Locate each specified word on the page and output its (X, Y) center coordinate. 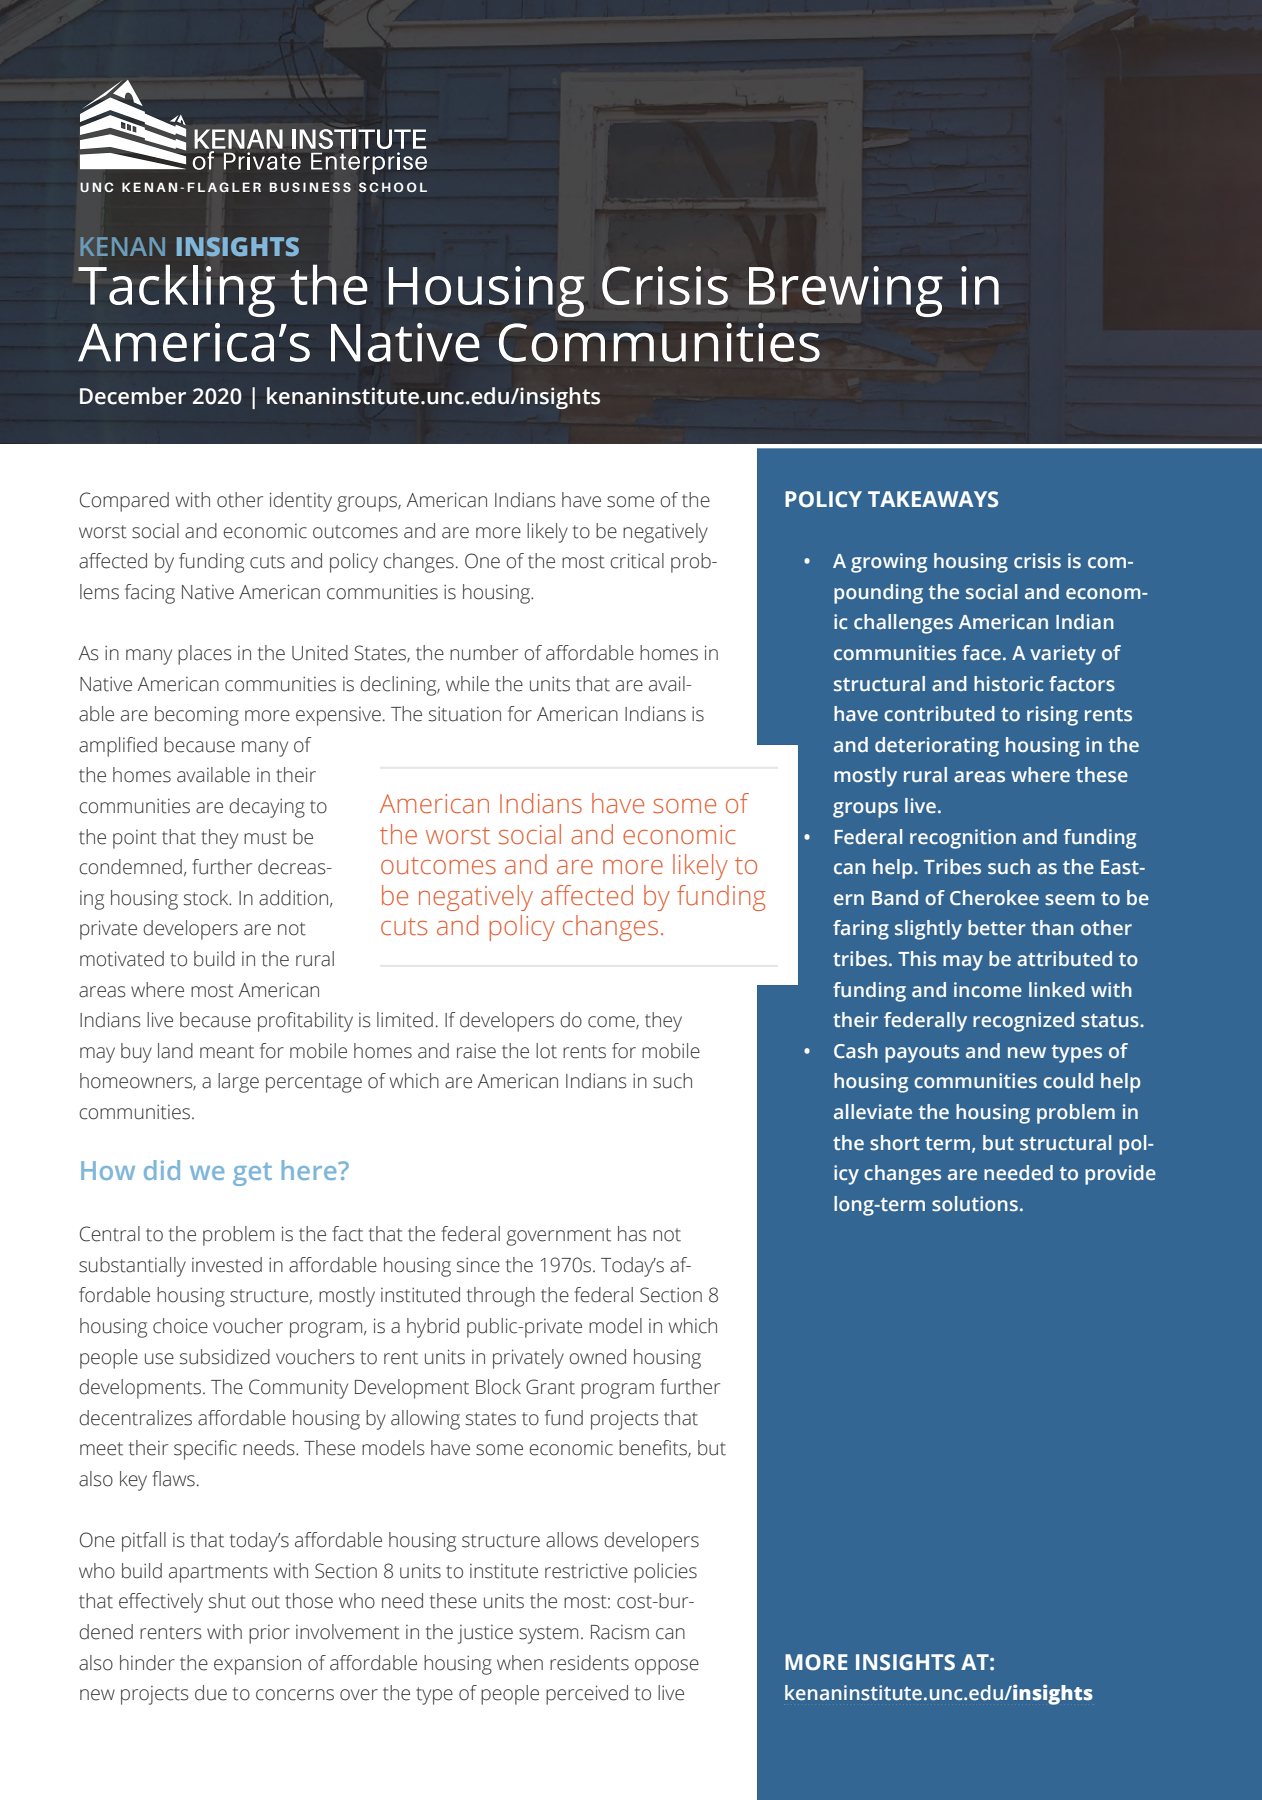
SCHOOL (393, 187)
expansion (257, 1665)
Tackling (176, 290)
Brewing (846, 291)
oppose (667, 1667)
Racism (620, 1632)
